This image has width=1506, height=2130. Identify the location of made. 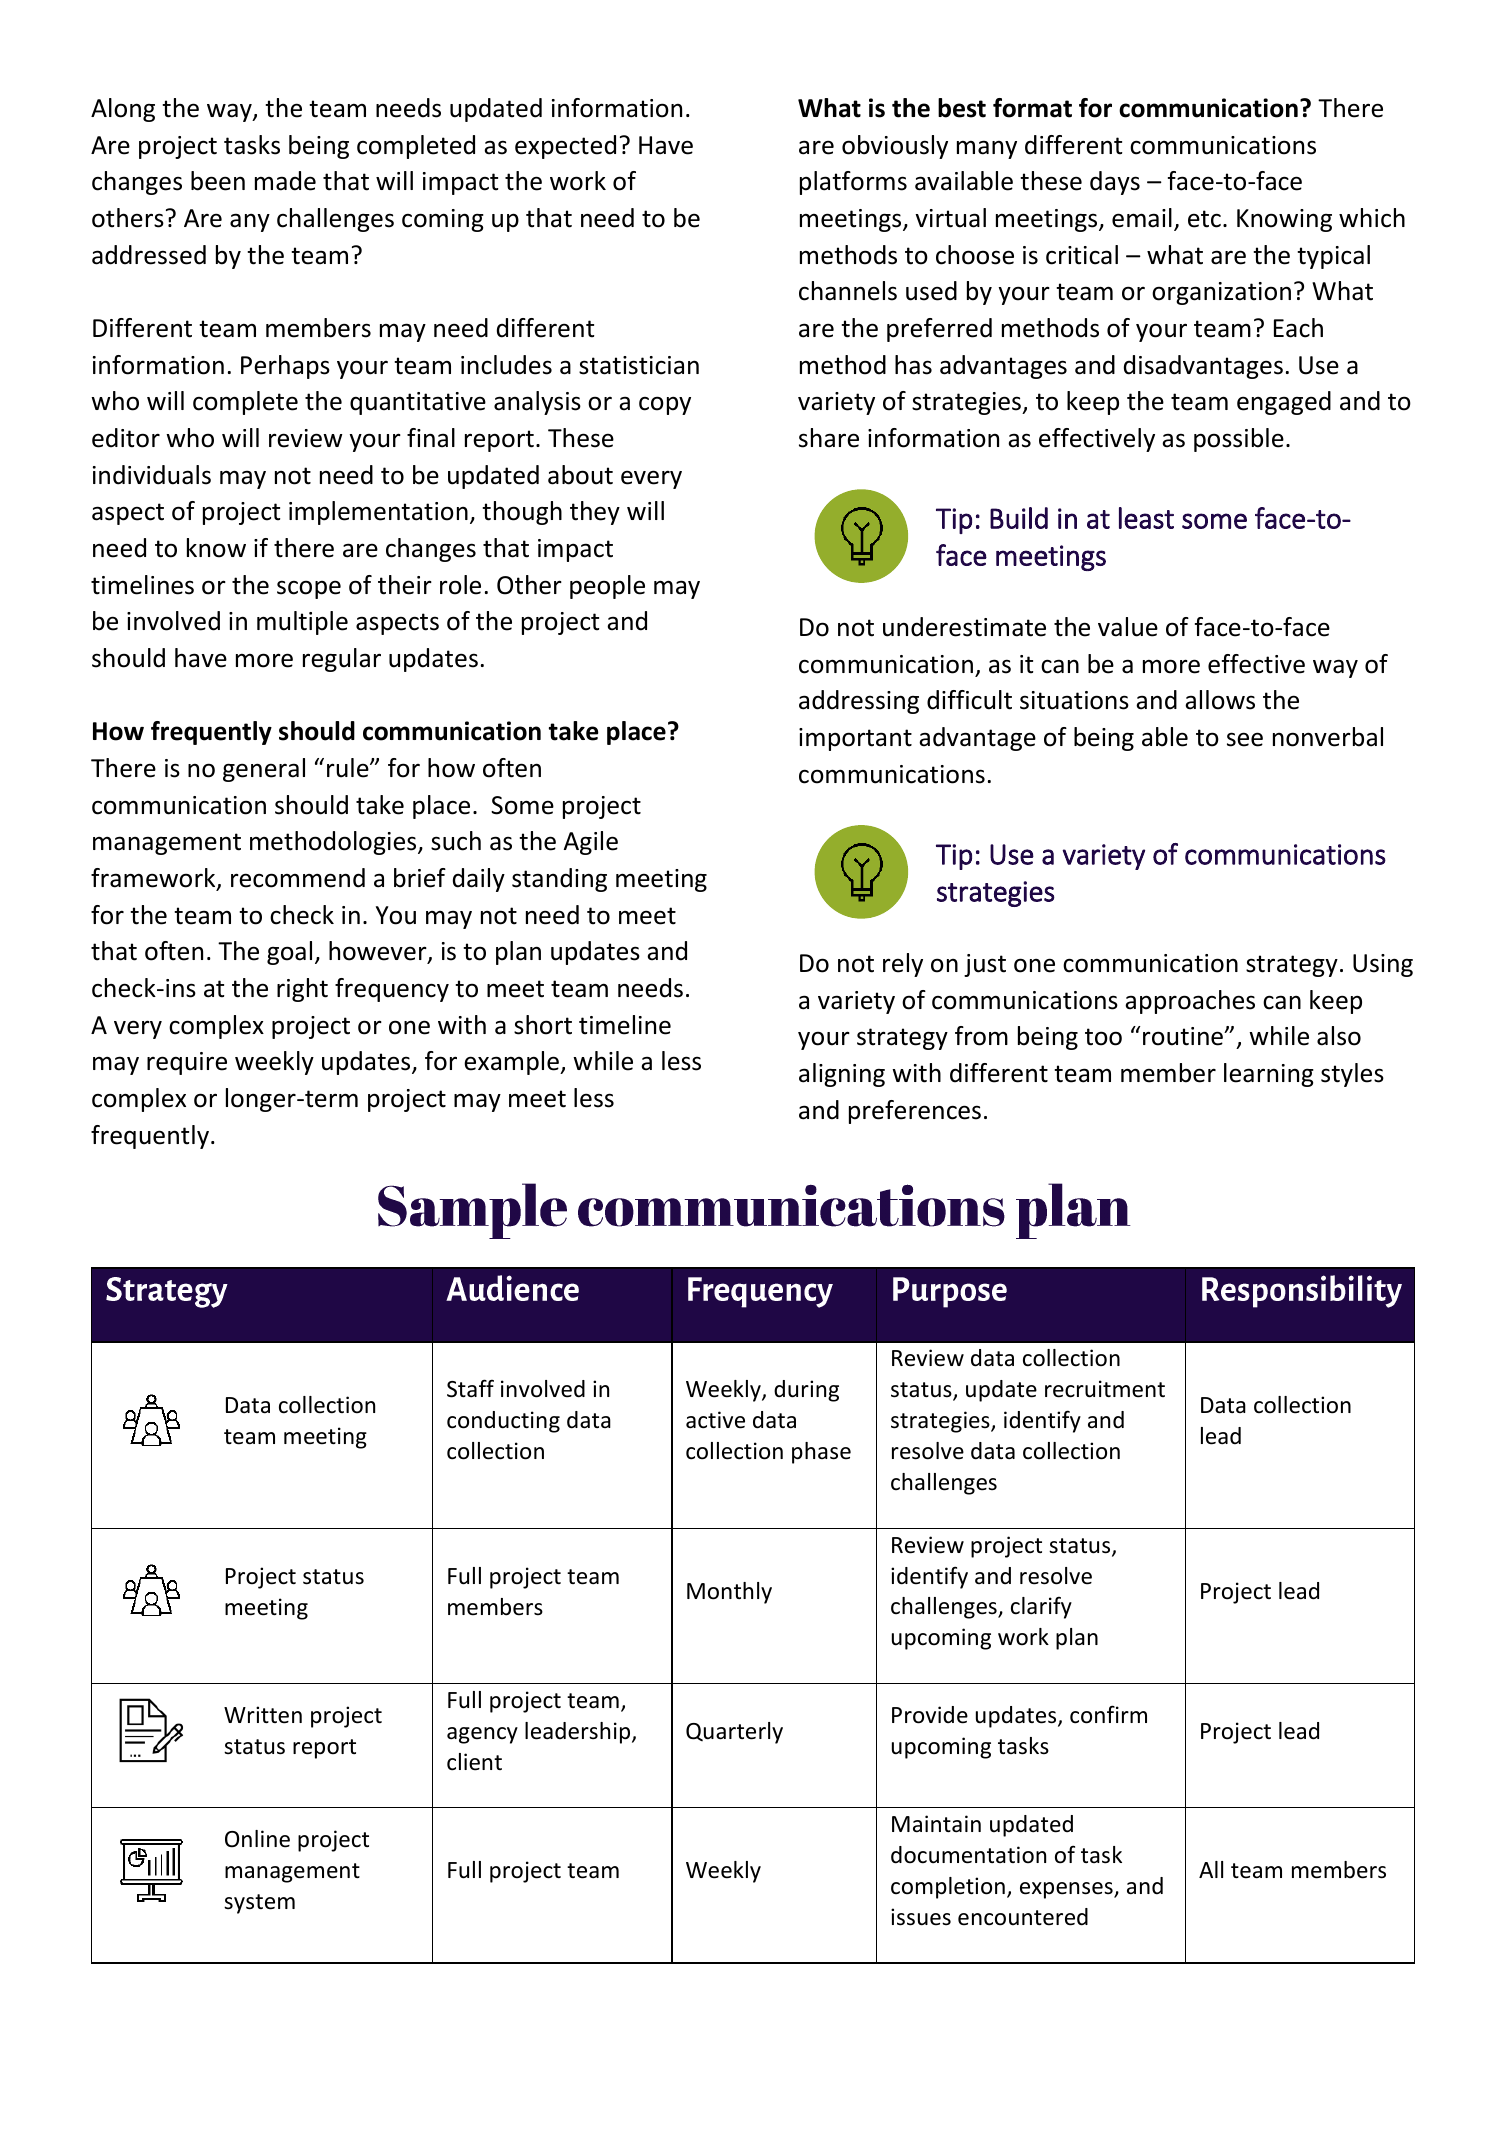
(285, 181).
